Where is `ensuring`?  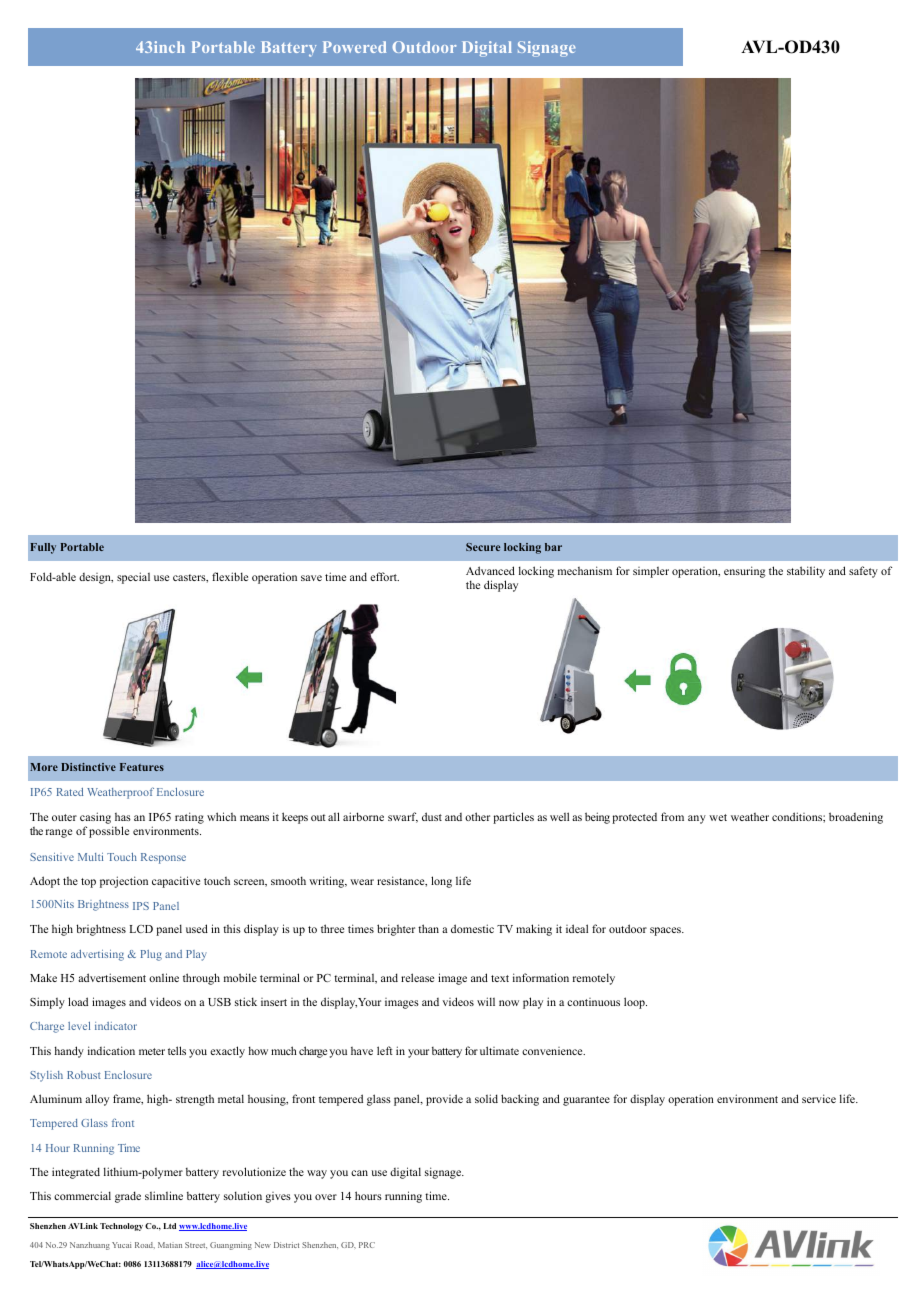
ensuring is located at coordinates (745, 572).
